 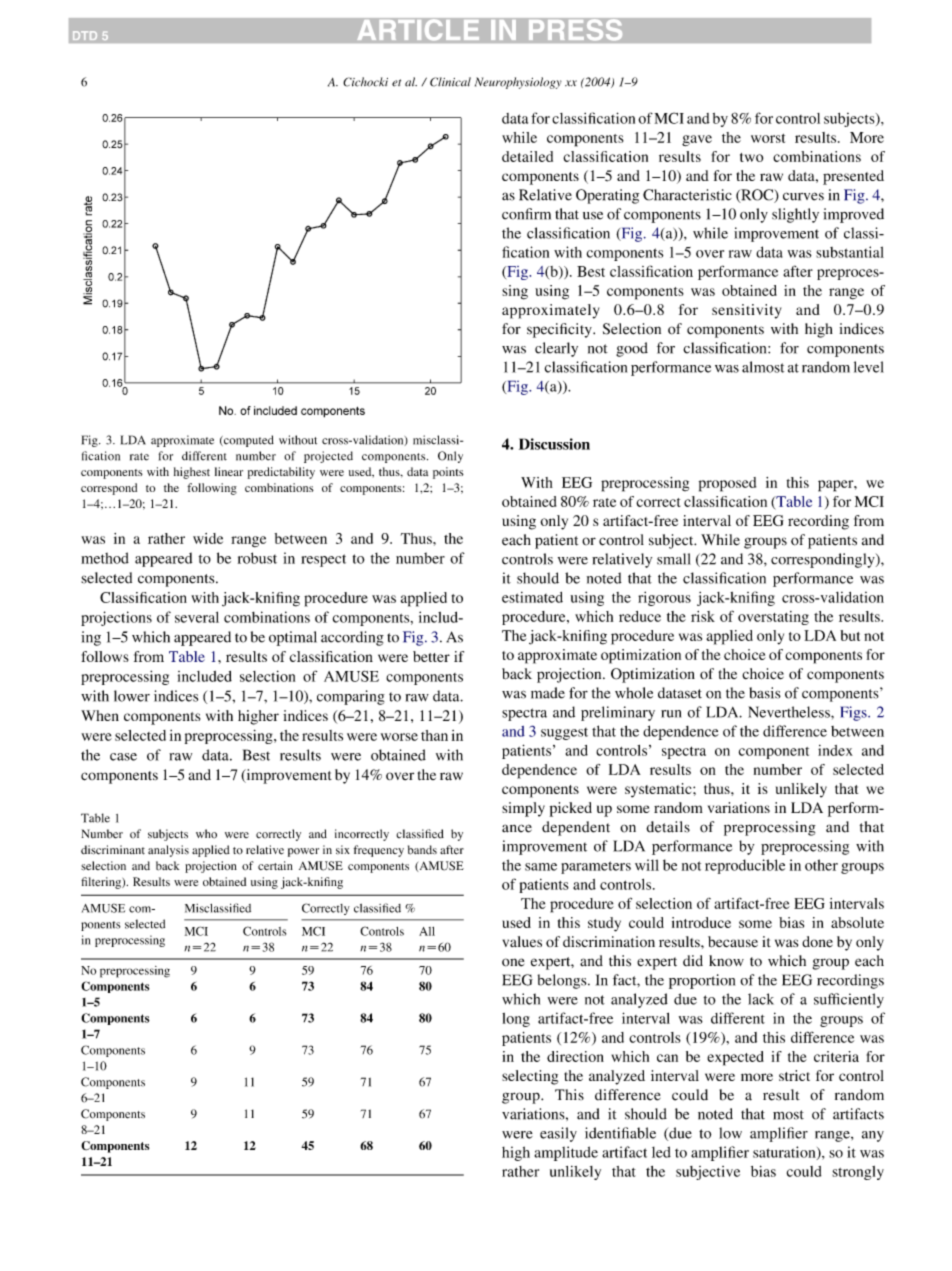 What do you see at coordinates (768, 138) in the screenshot?
I see `worst` at bounding box center [768, 138].
